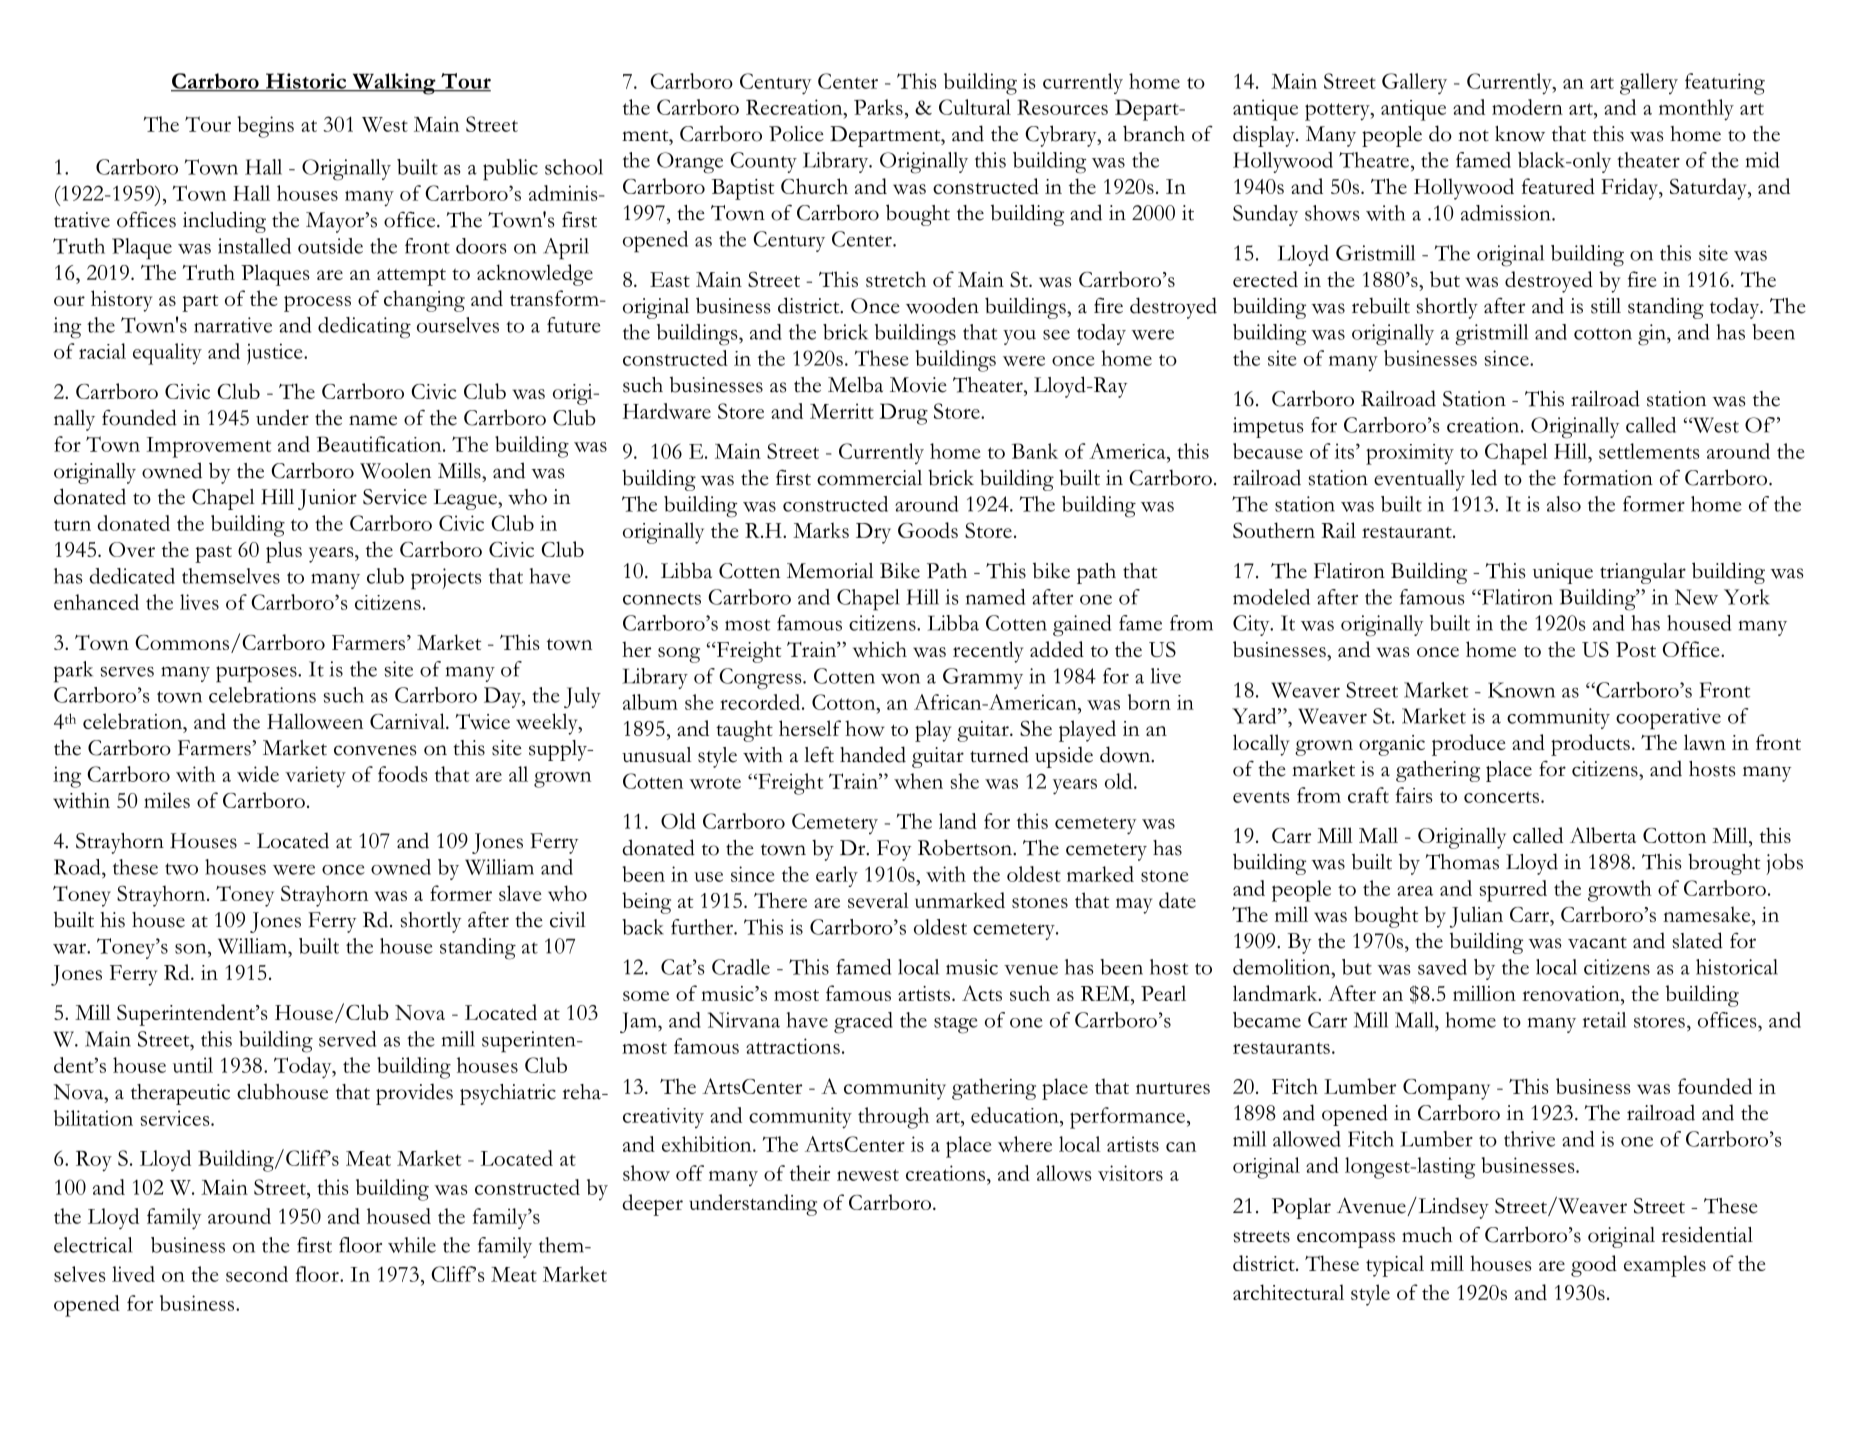 This screenshot has height=1432, width=1853. Describe the element at coordinates (257, 1274) in the screenshot. I see `second` at that location.
